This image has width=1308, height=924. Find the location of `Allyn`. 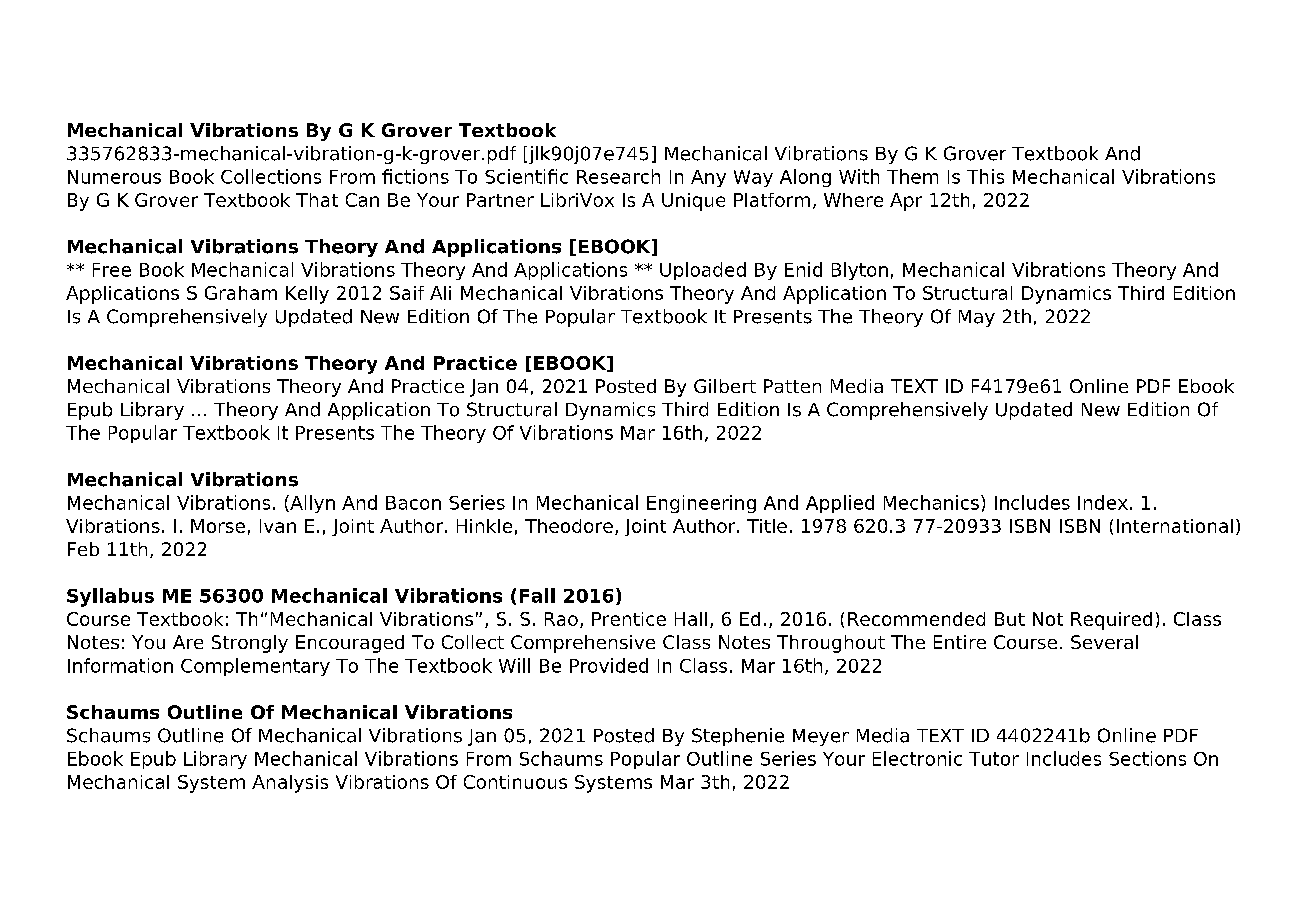

Allyn is located at coordinates (311, 504).
